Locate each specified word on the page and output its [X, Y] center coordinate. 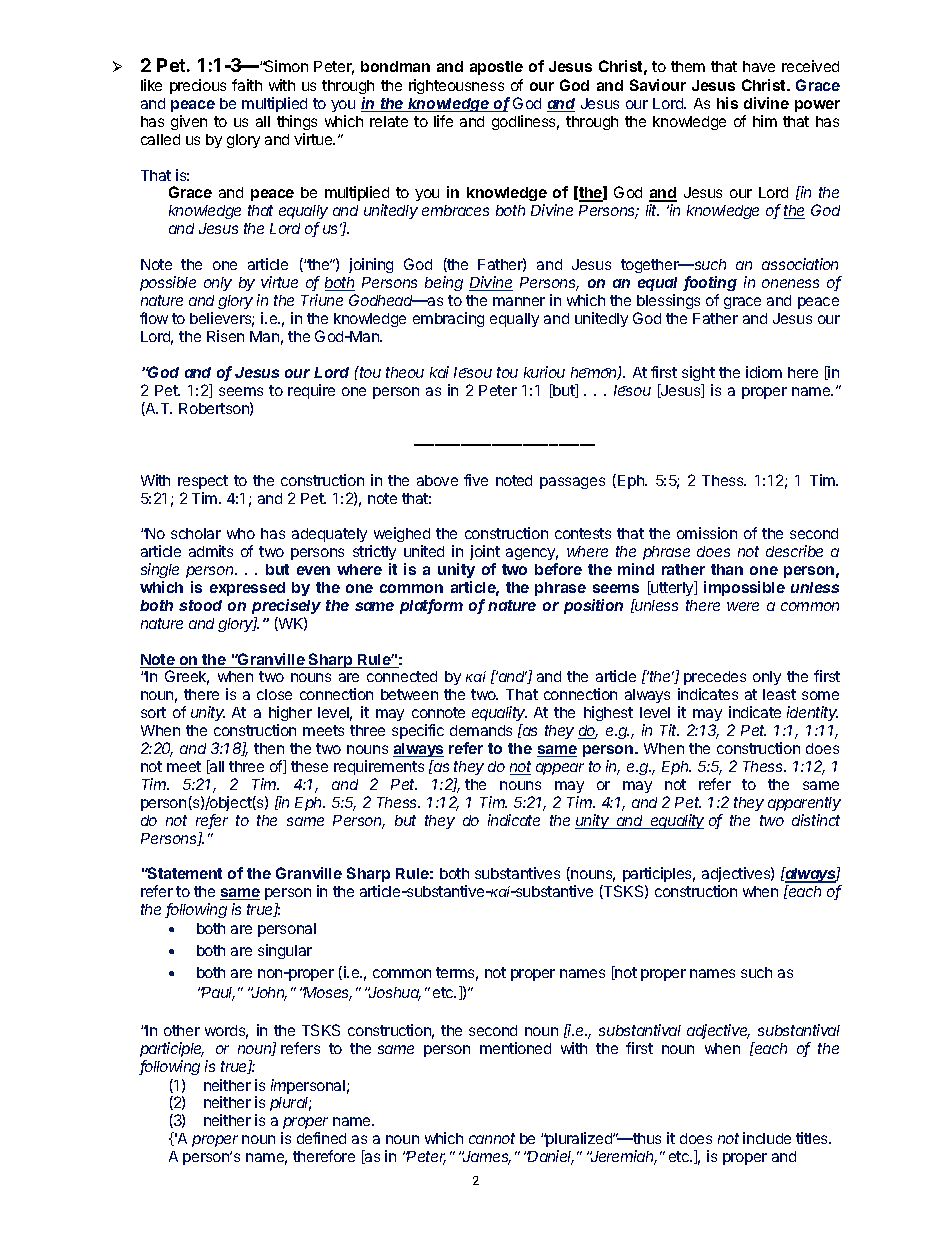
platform [431, 606]
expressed [247, 589]
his [727, 103]
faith [247, 85]
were [743, 606]
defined [321, 1138]
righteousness [456, 86]
